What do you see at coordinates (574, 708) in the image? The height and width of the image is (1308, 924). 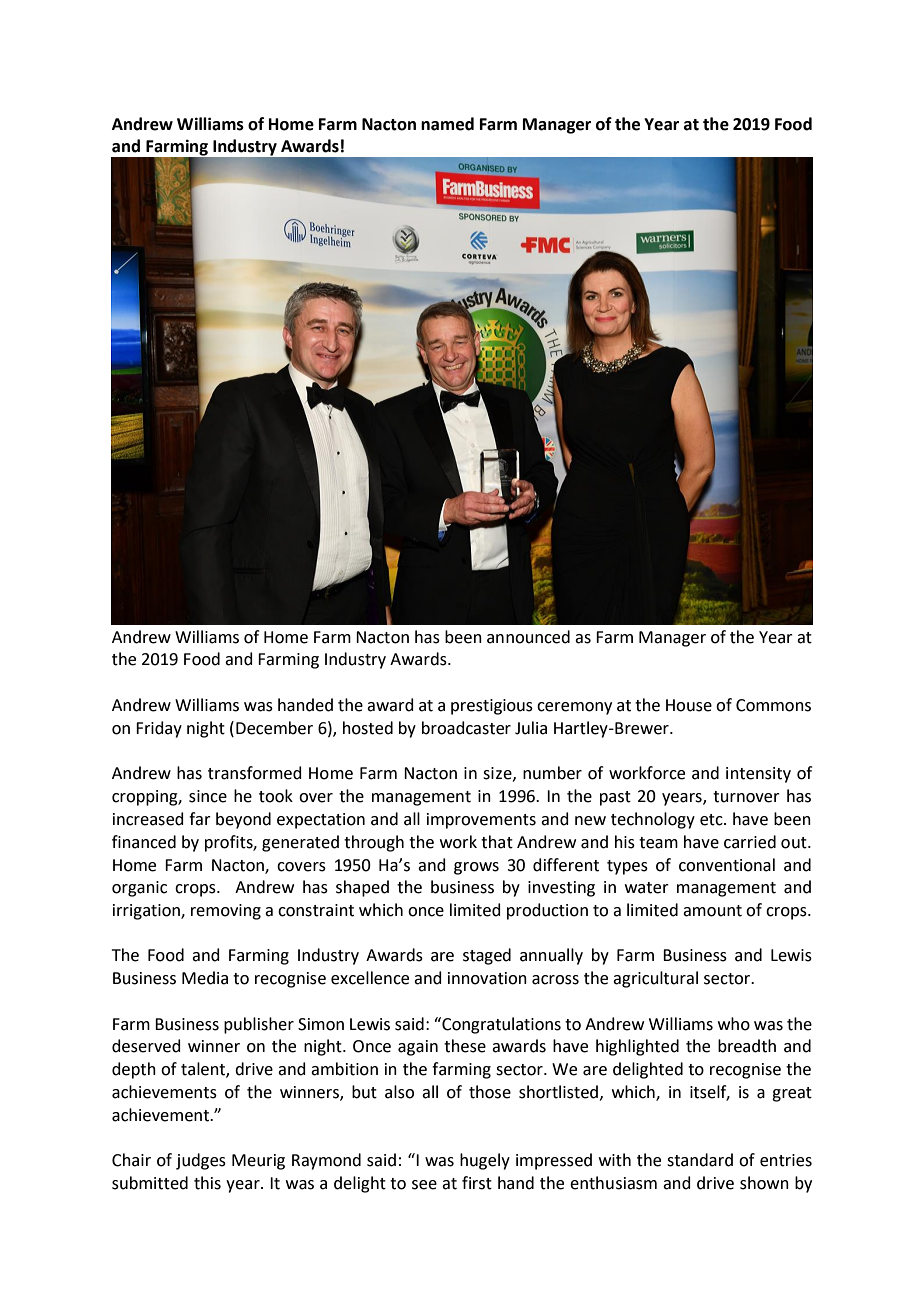 I see `ceremony` at bounding box center [574, 708].
